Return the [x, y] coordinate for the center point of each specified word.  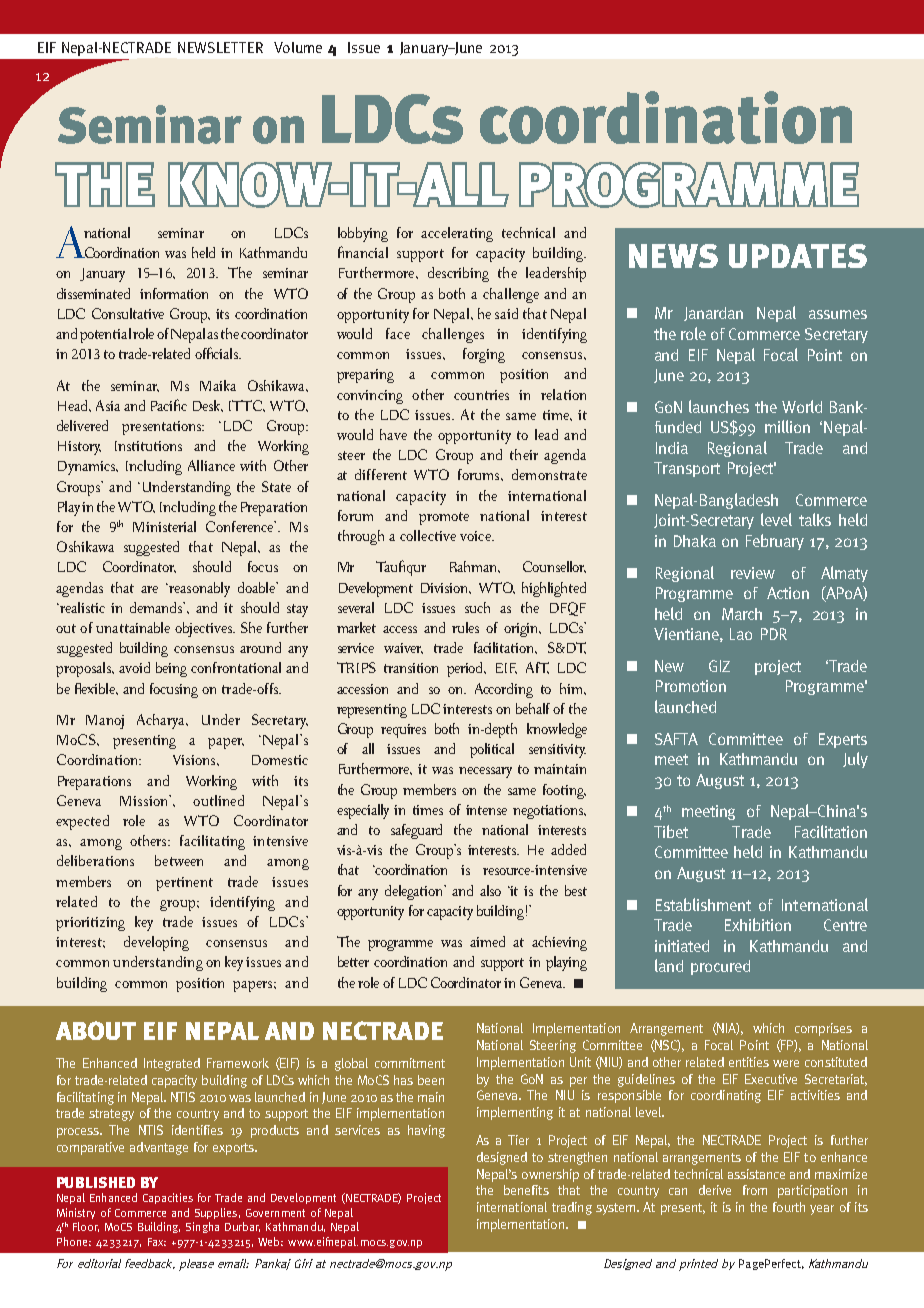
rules [465, 627]
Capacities [168, 1198]
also [490, 890]
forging [484, 355]
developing [156, 943]
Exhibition [758, 924]
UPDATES [798, 256]
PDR [774, 634]
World [802, 406]
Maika [218, 385]
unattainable [133, 627]
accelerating [457, 234]
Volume [298, 47]
